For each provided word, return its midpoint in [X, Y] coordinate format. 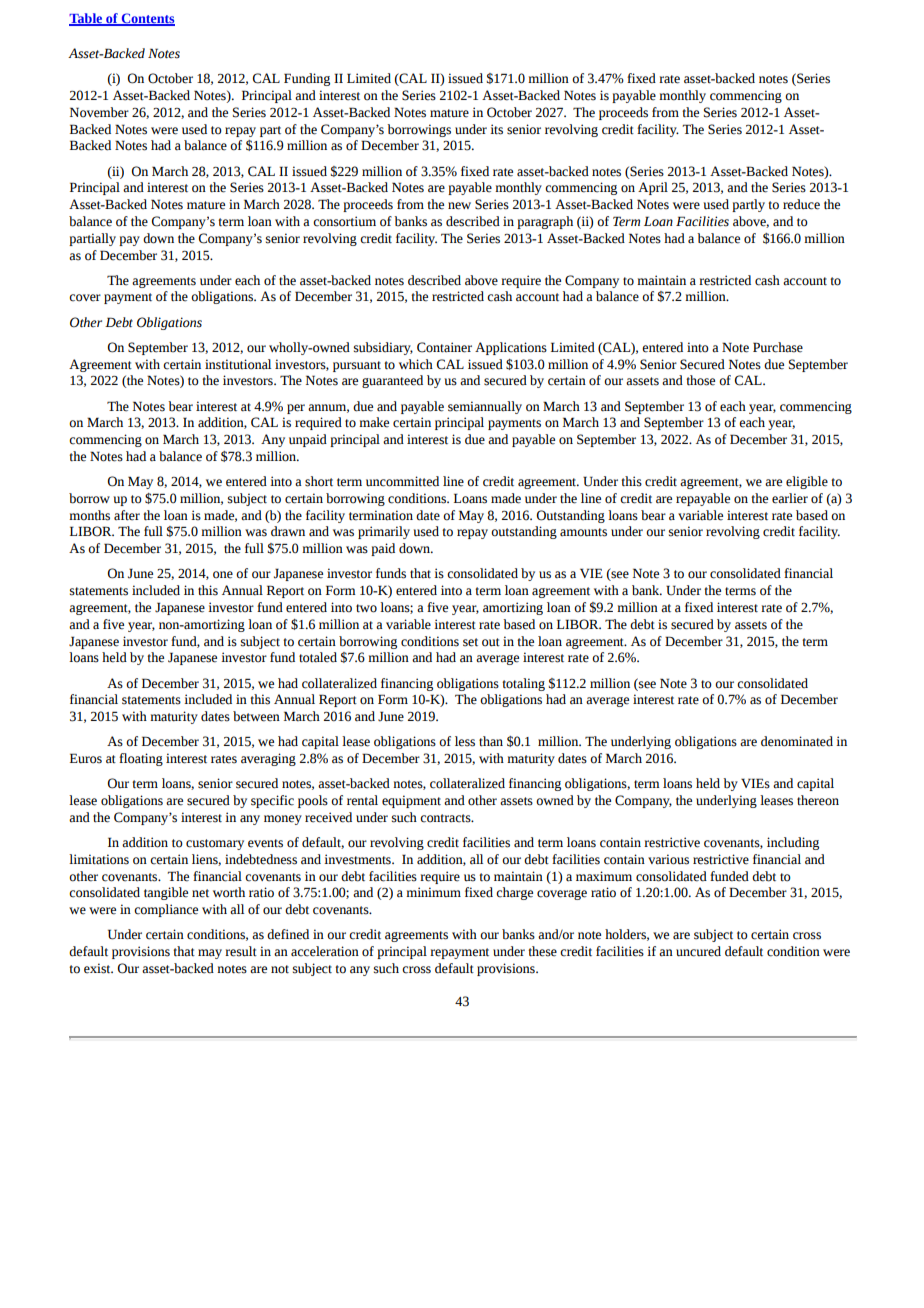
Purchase [778, 347]
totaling [523, 684]
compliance [166, 910]
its [496, 129]
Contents [147, 19]
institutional [238, 364]
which [416, 364]
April [653, 188]
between [256, 716]
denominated [797, 741]
